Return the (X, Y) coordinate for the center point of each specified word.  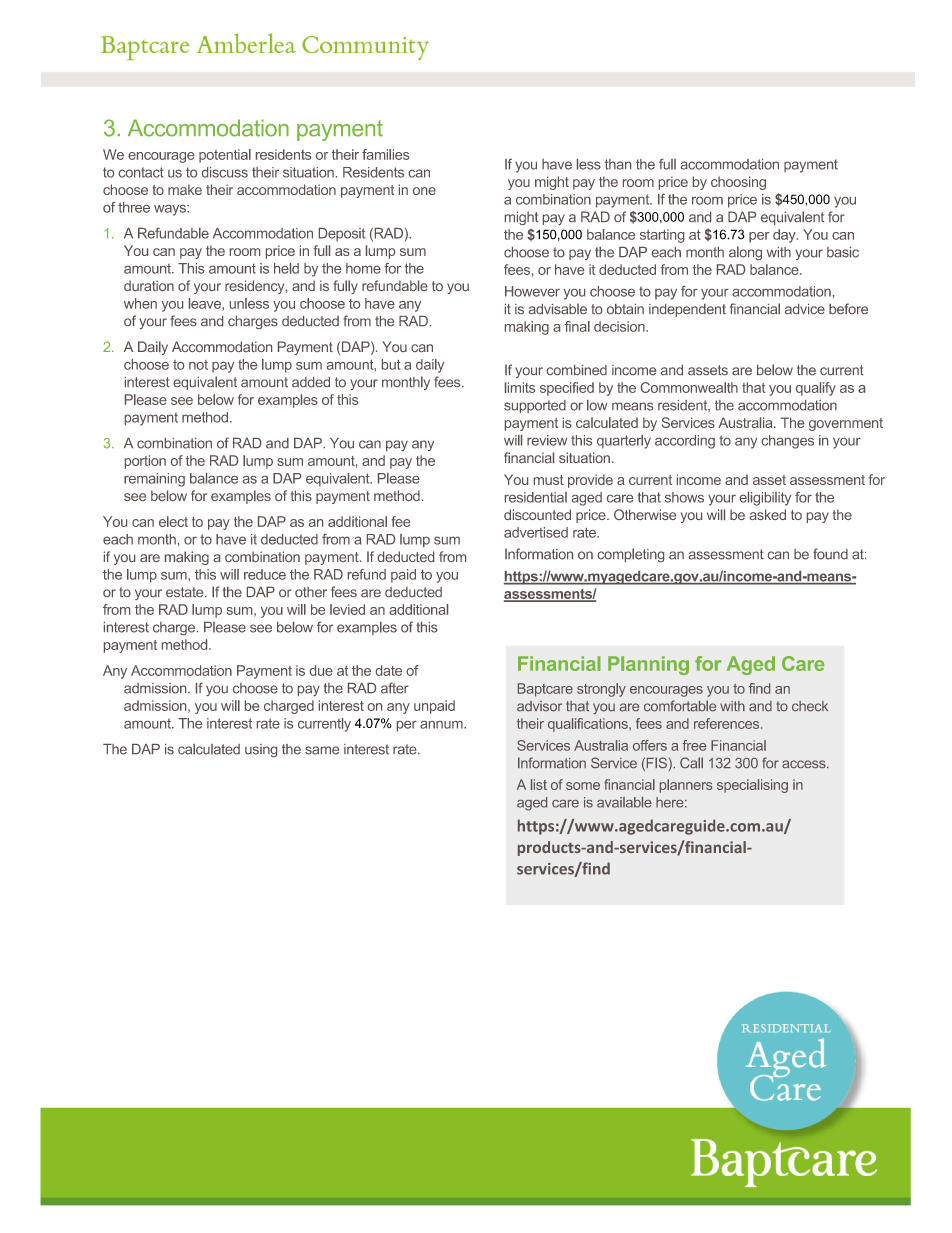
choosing (738, 183)
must (549, 480)
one (424, 191)
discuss (225, 172)
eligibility (765, 499)
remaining (154, 480)
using (261, 750)
